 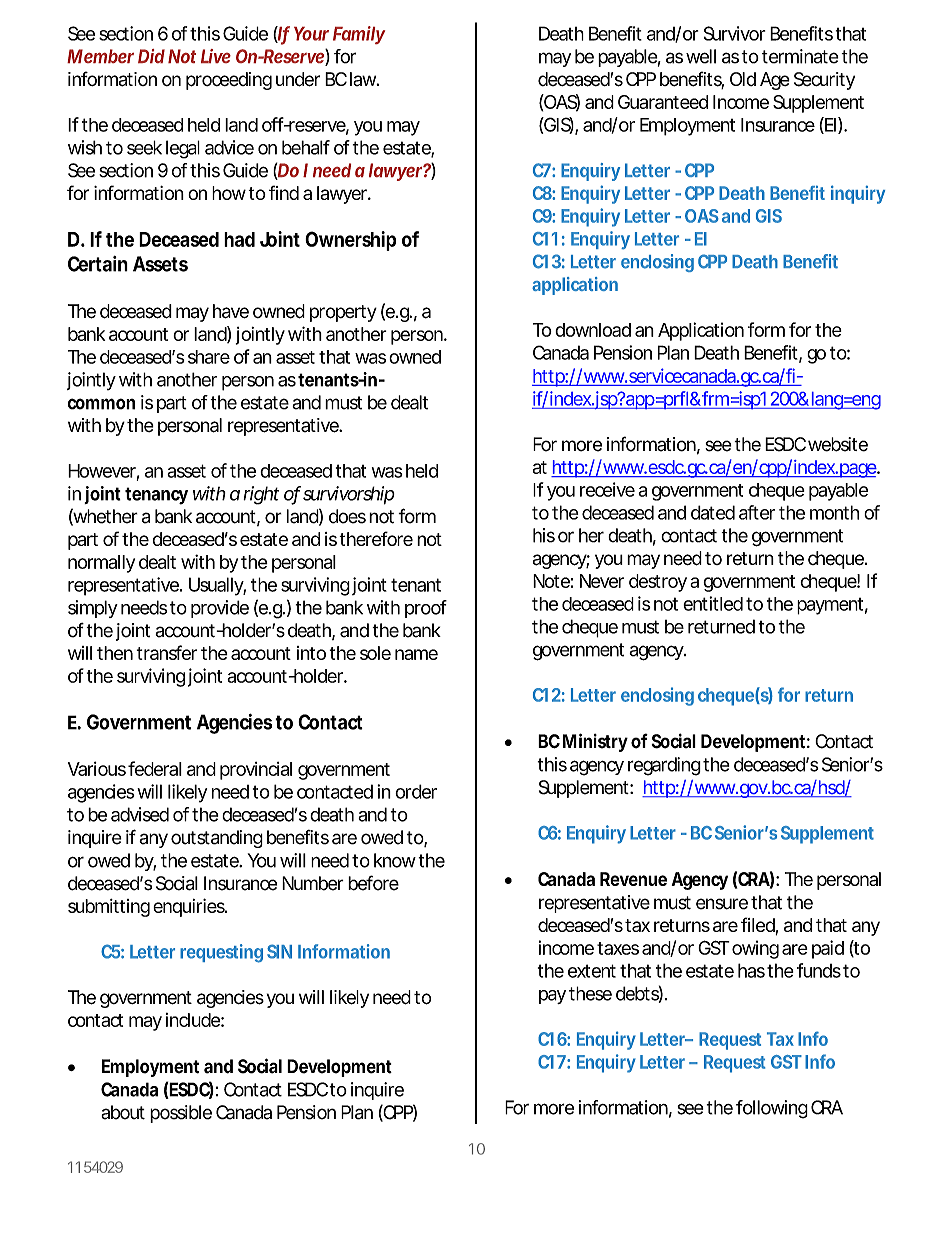 What do you see at coordinates (151, 56) in the image?
I see `Did` at bounding box center [151, 56].
